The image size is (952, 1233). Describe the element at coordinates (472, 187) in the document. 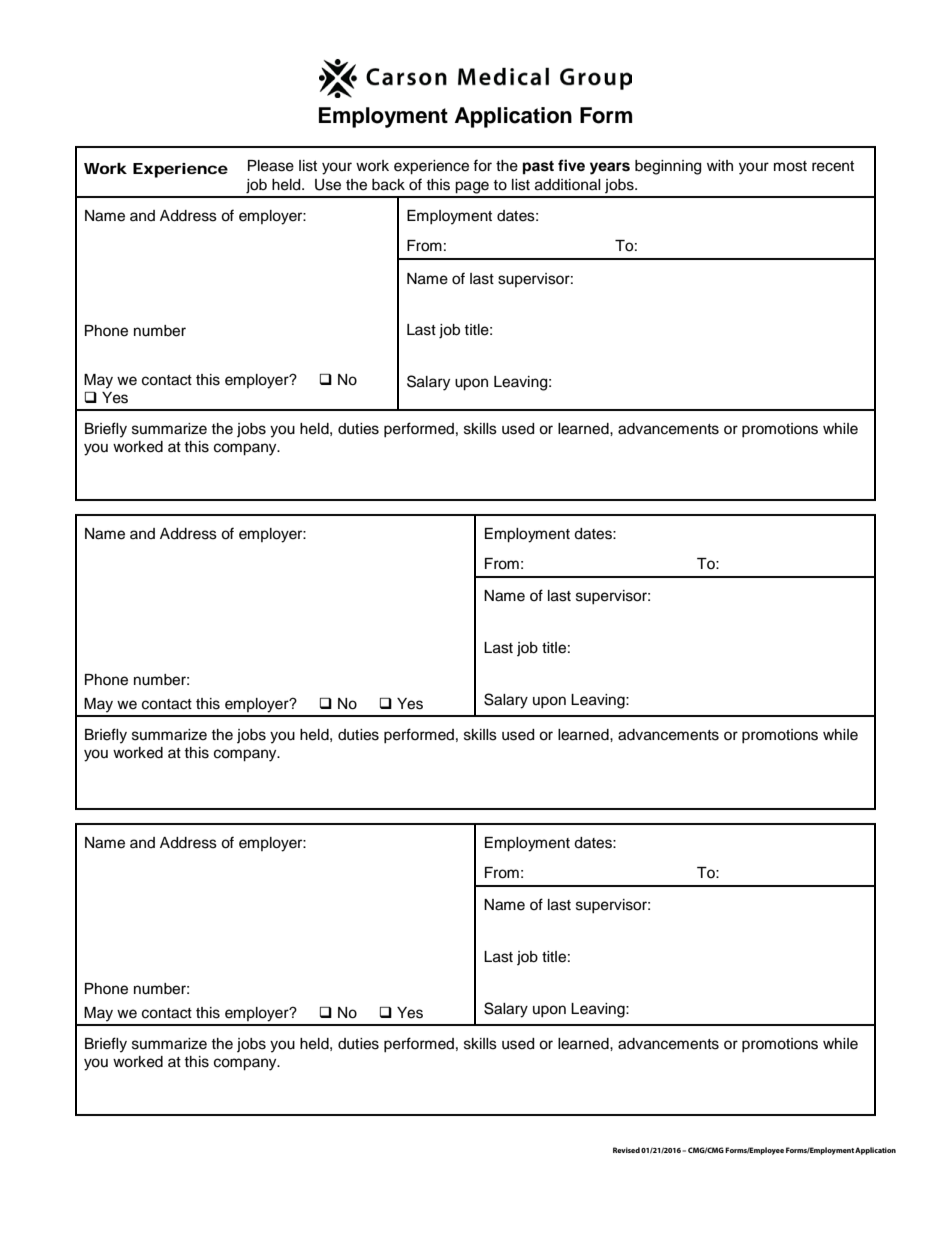

I see `page` at that location.
